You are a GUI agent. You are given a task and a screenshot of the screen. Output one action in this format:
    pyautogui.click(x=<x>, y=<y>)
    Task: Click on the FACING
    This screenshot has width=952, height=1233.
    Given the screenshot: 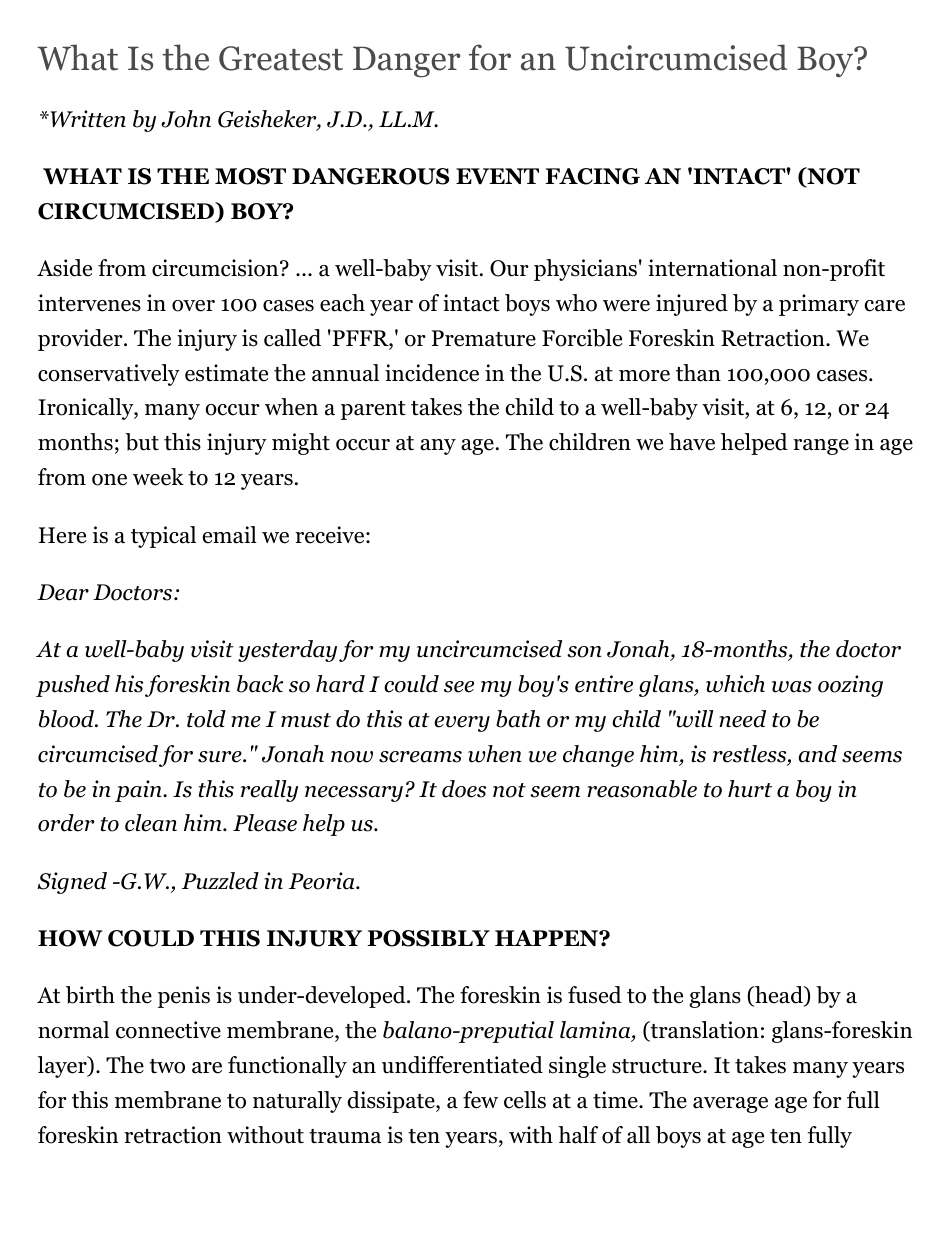 What is the action you would take?
    pyautogui.click(x=592, y=176)
